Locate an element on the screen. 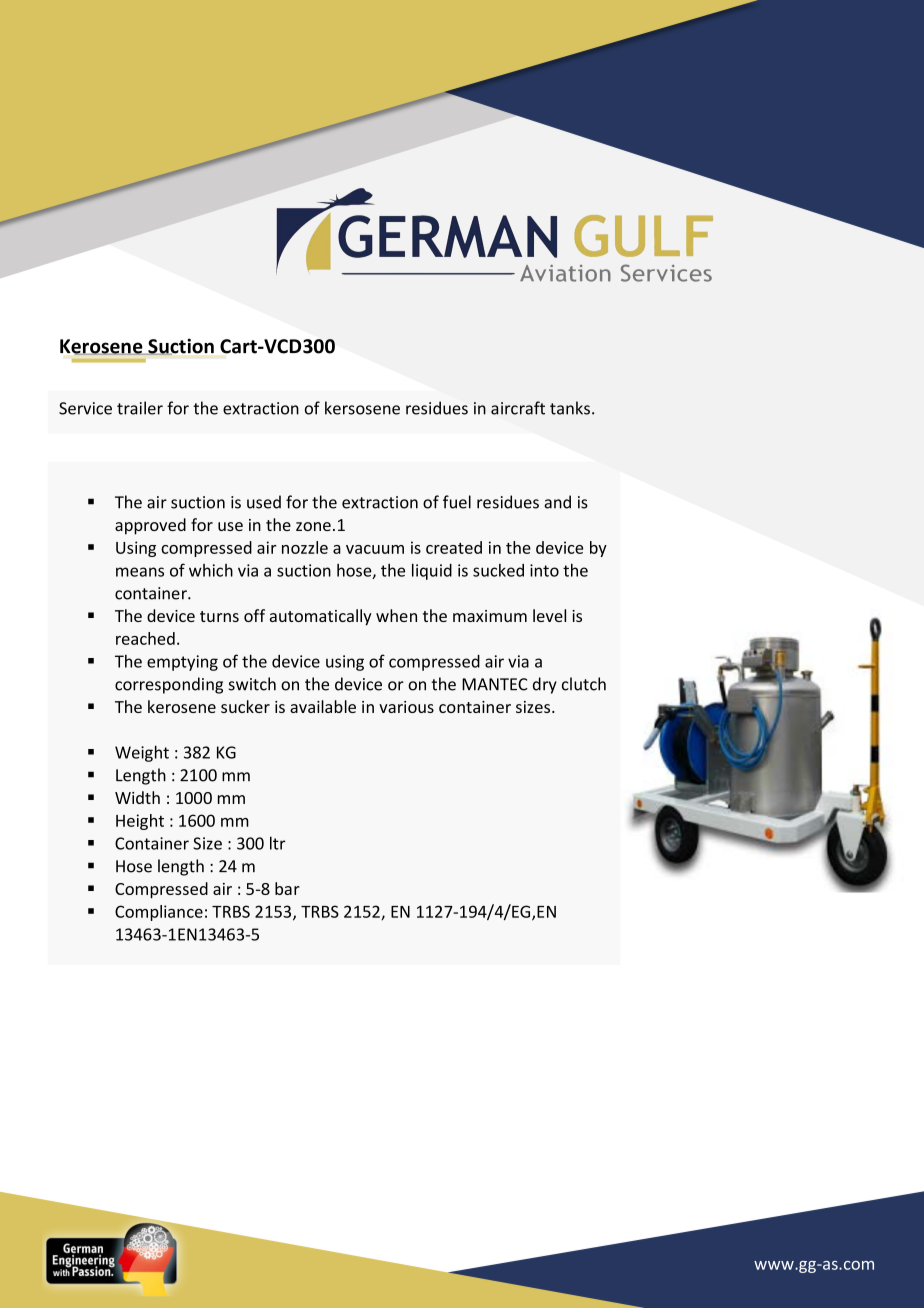 The image size is (924, 1308). trailer is located at coordinates (140, 408).
